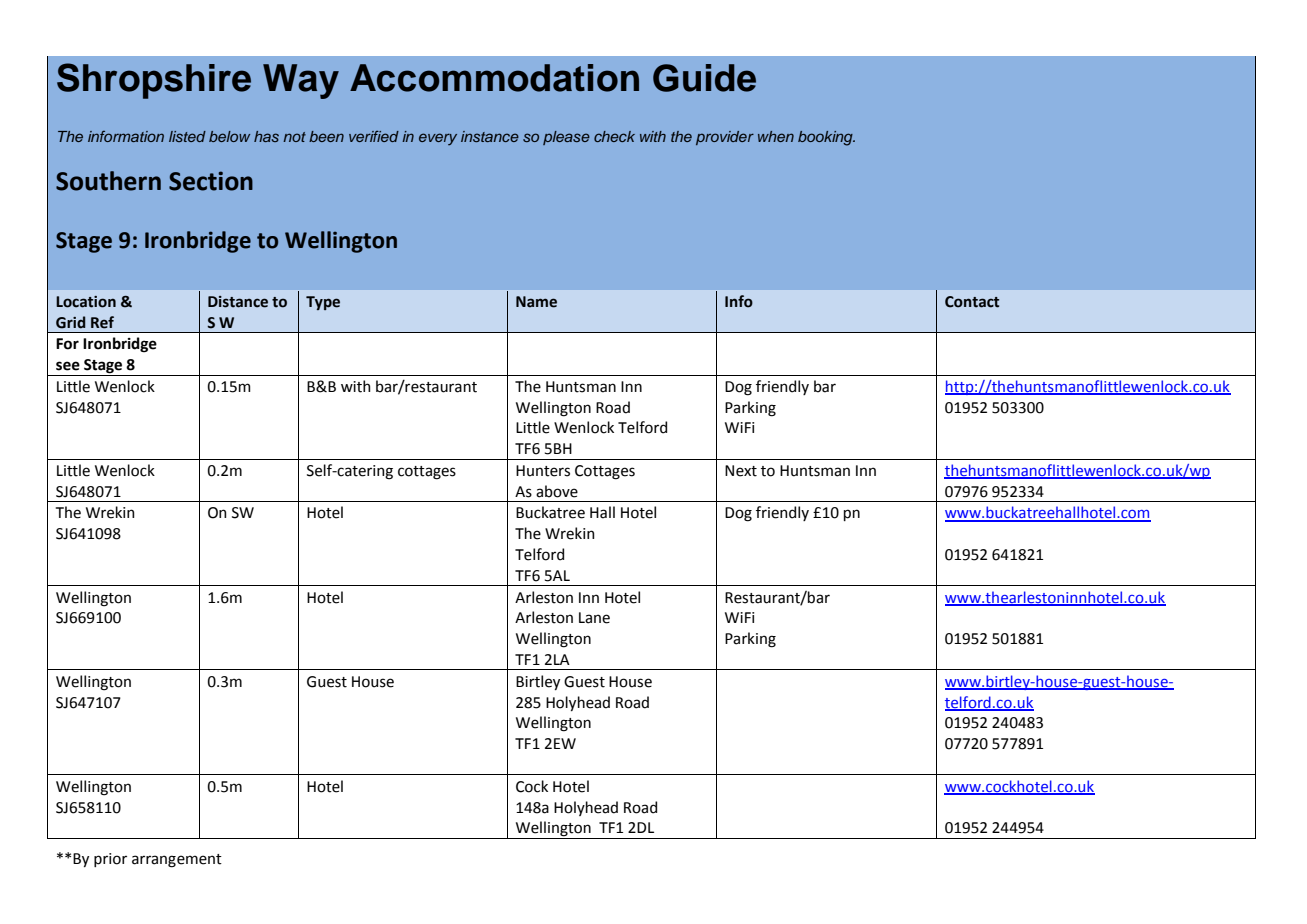 The width and height of the screenshot is (1307, 924). I want to click on booking, so click(826, 138).
